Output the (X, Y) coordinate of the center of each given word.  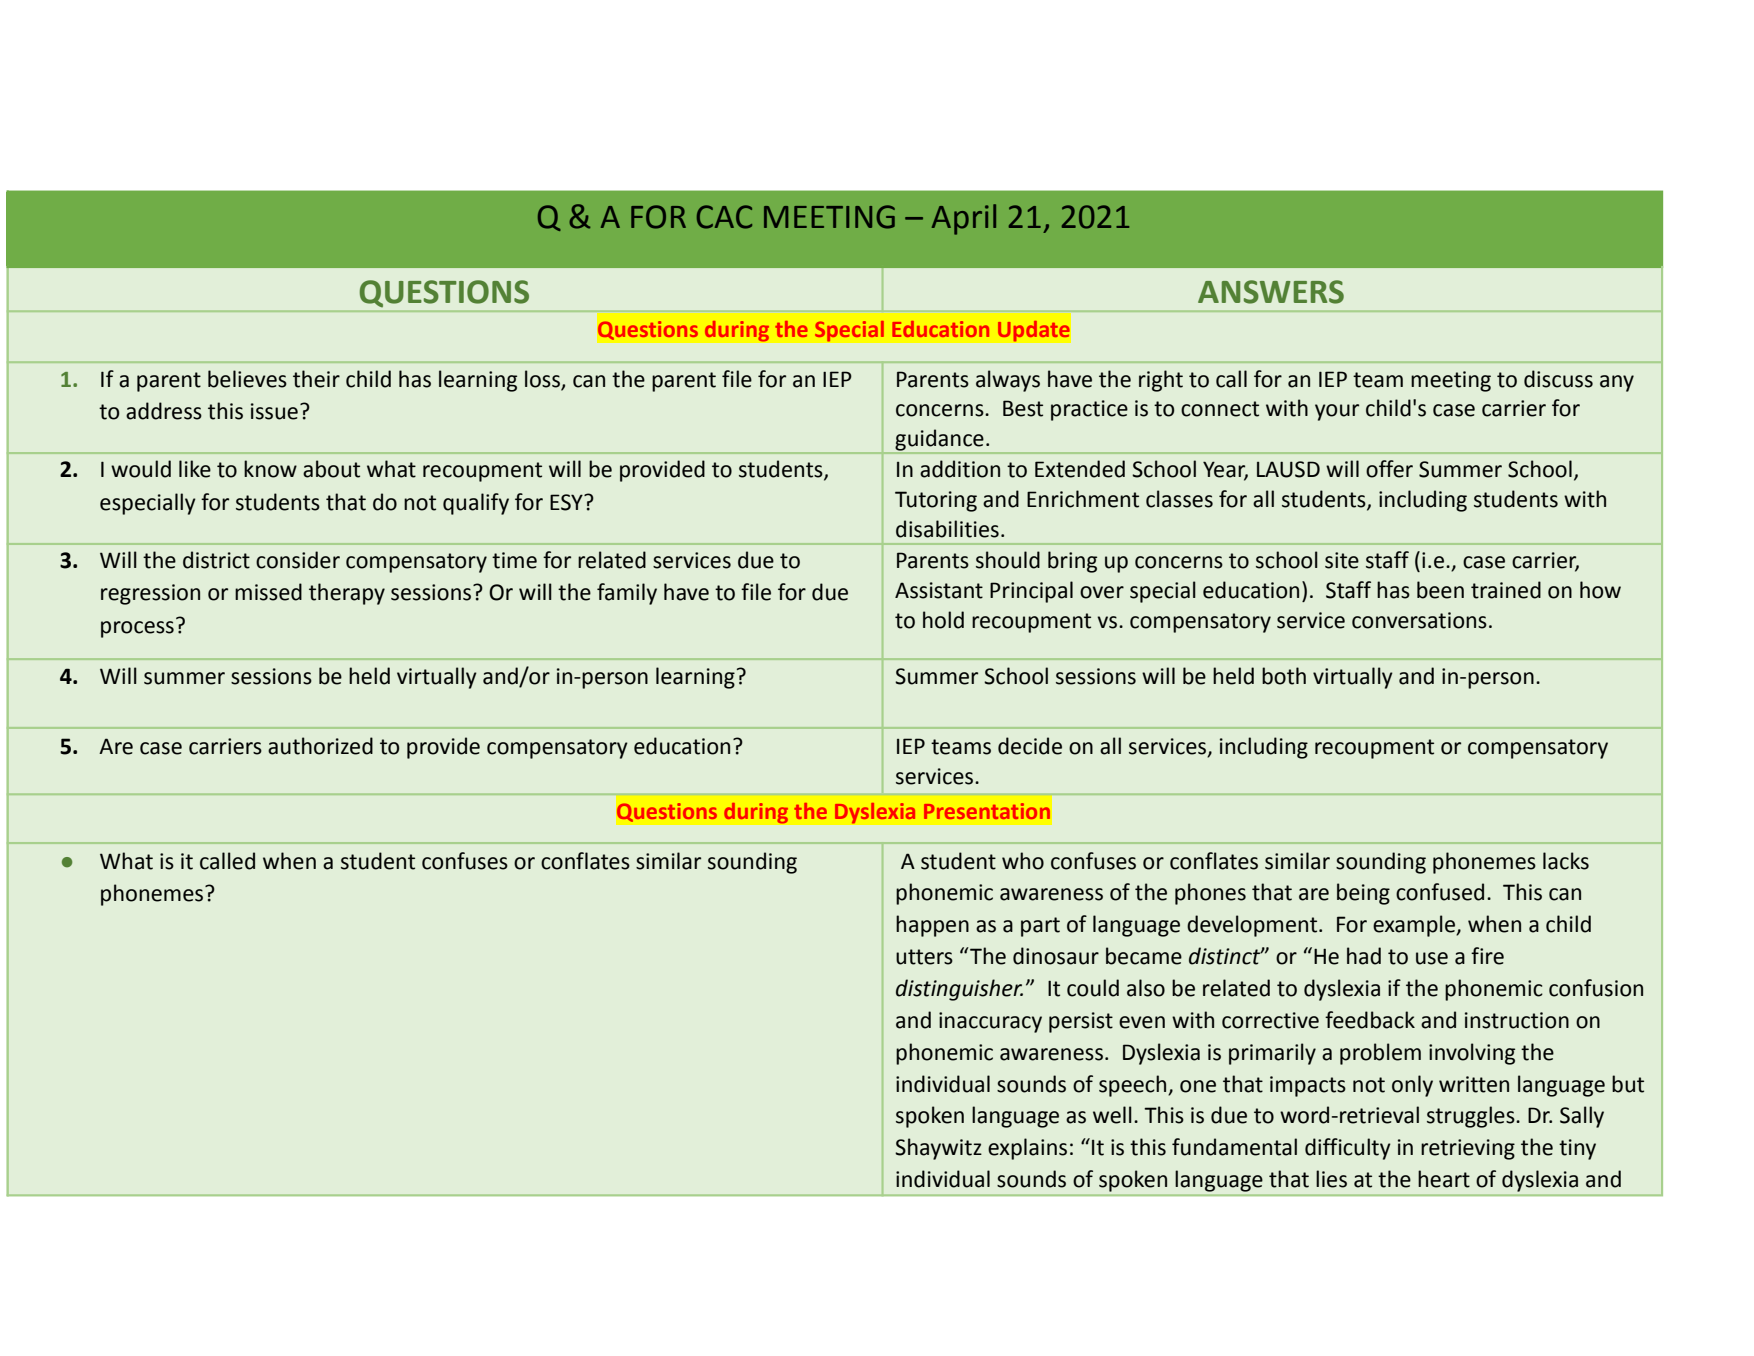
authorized (320, 746)
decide (1030, 746)
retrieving (1468, 1149)
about (331, 469)
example (1415, 926)
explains (1027, 1149)
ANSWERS (1271, 292)
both (1284, 676)
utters (924, 957)
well (1112, 1115)
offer (1389, 469)
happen (932, 926)
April (964, 219)
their (316, 379)
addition (960, 469)
